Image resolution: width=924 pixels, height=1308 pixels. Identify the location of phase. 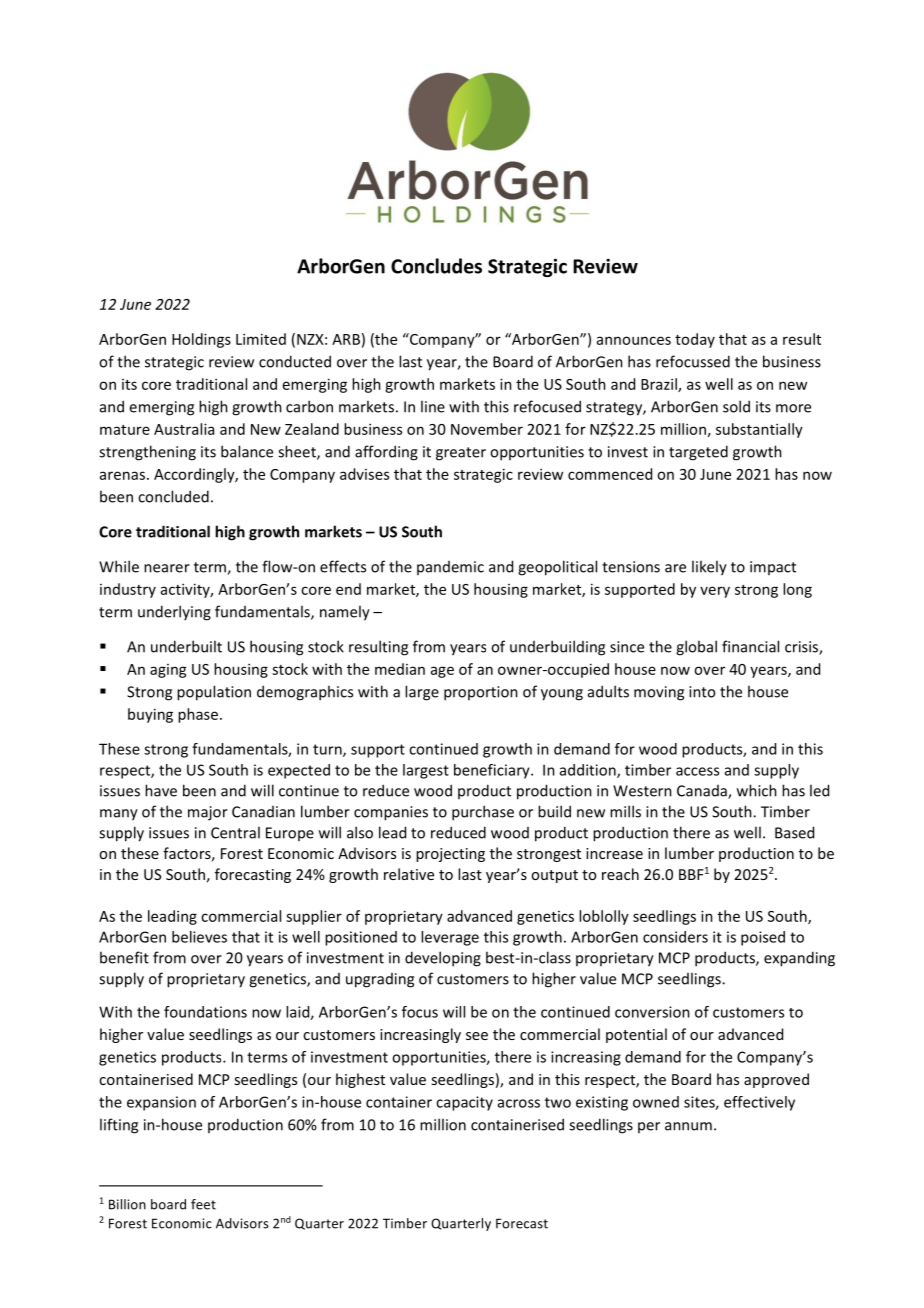
(199, 715).
